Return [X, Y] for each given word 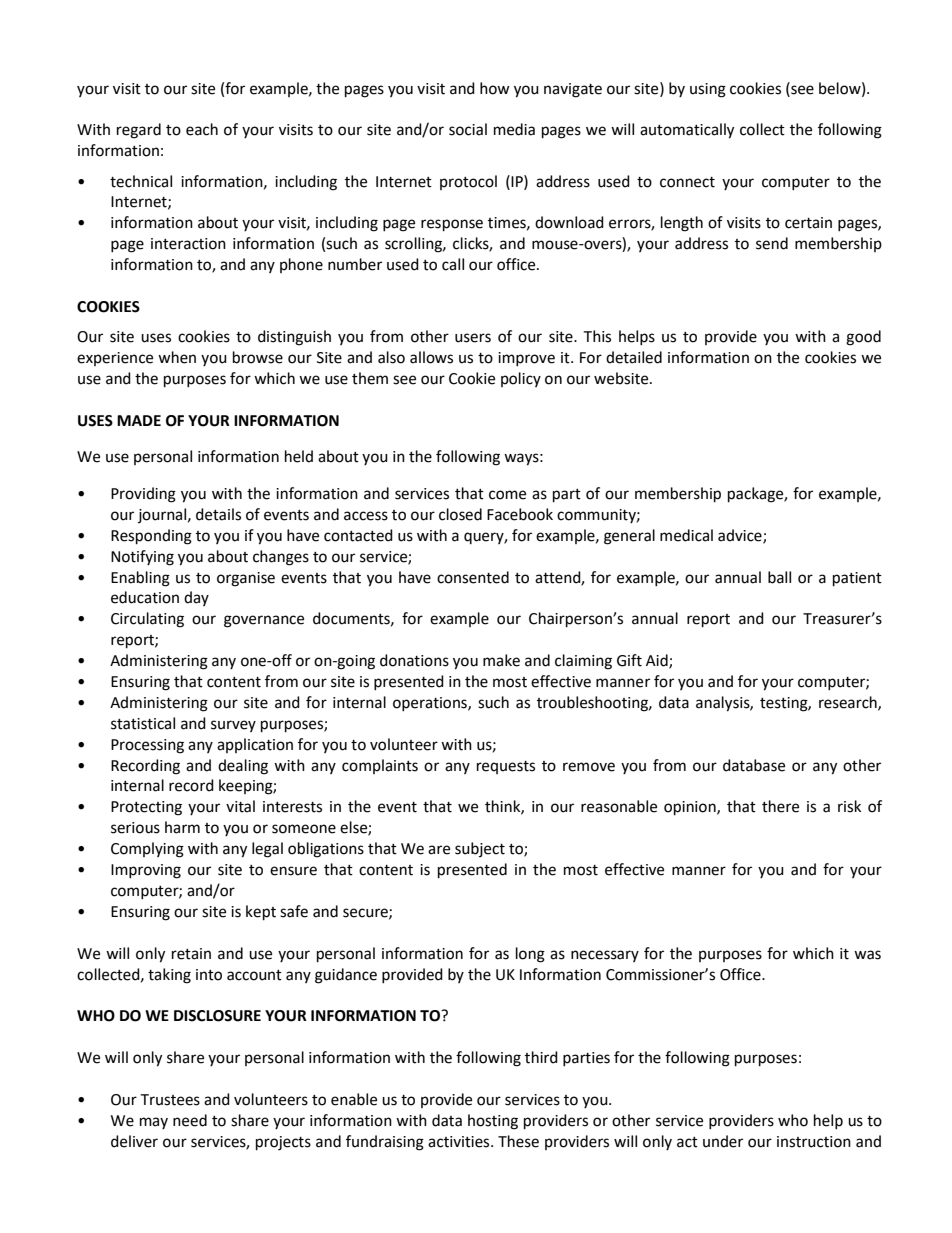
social [468, 129]
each [202, 129]
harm [182, 827]
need [190, 1120]
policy [521, 379]
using [708, 90]
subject [480, 849]
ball [779, 577]
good [863, 338]
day [196, 598]
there [780, 806]
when [177, 357]
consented [473, 577]
